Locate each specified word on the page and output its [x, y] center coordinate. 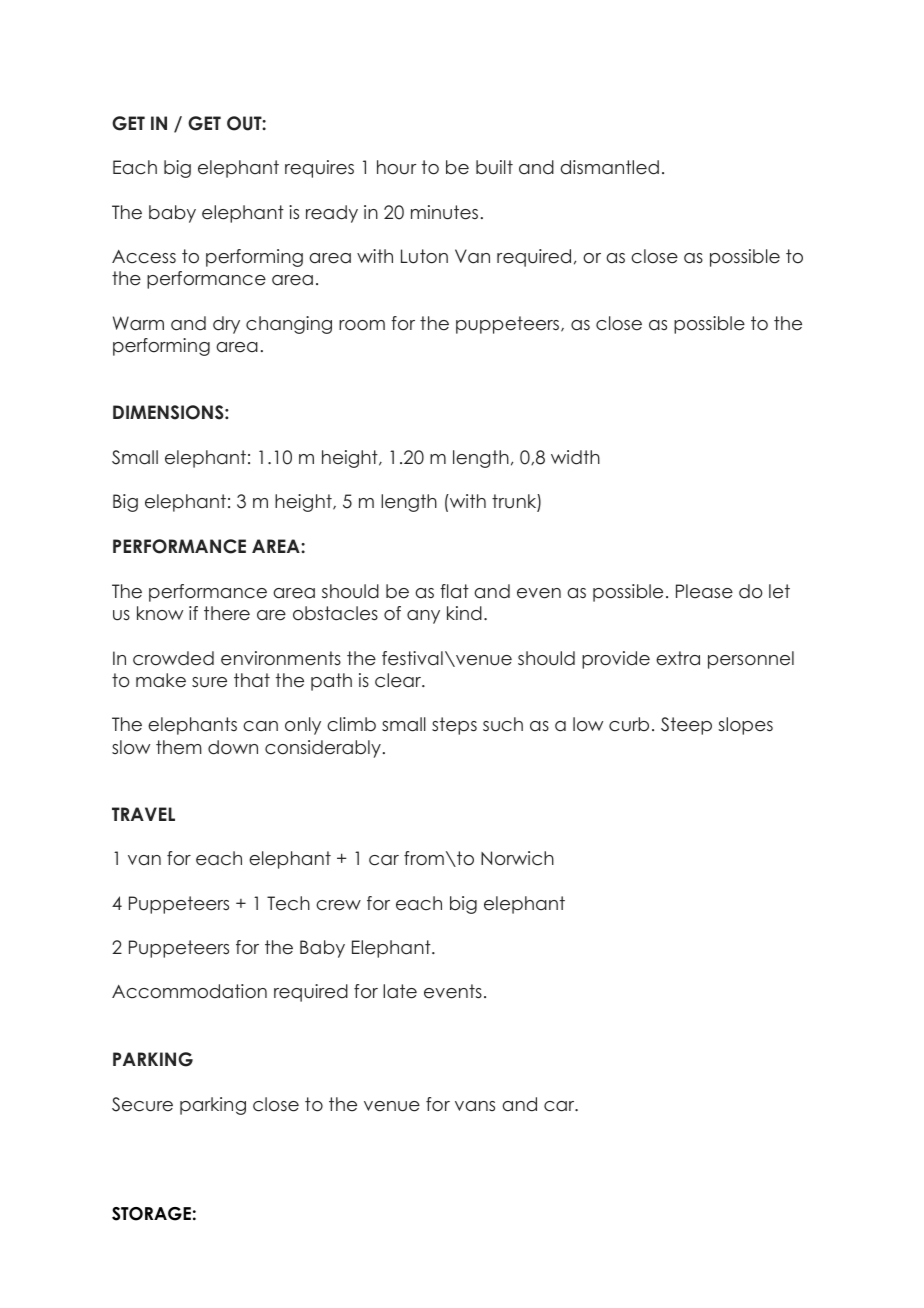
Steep [686, 726]
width [575, 457]
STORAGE [151, 1214]
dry [226, 325]
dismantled [610, 167]
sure [209, 682]
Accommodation [189, 991]
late [400, 991]
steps [454, 726]
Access [144, 257]
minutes [444, 212]
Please [704, 591]
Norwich [517, 858]
